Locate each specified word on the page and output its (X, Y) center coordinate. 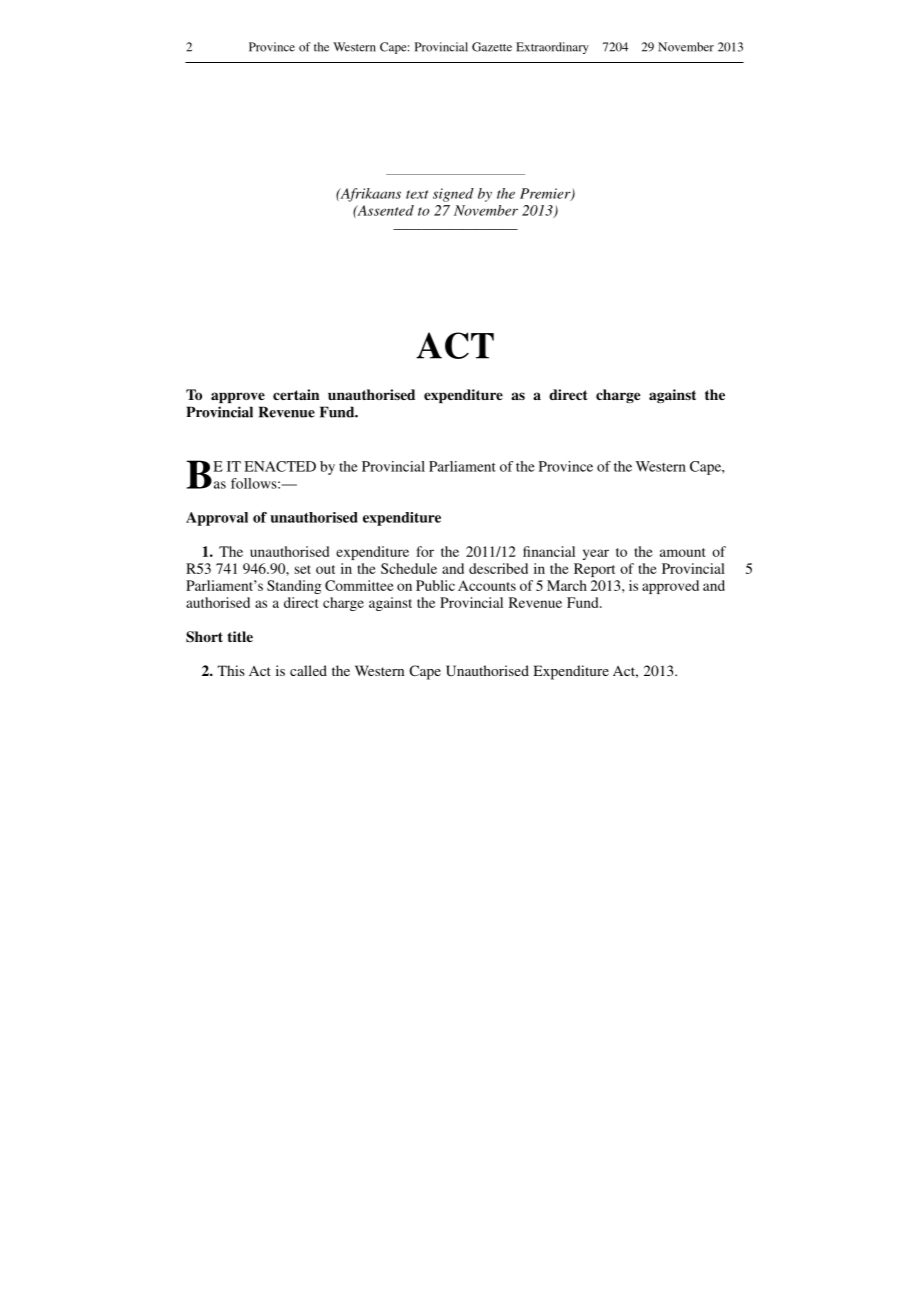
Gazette (492, 47)
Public (435, 585)
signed (453, 195)
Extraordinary (552, 48)
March (567, 585)
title (240, 636)
